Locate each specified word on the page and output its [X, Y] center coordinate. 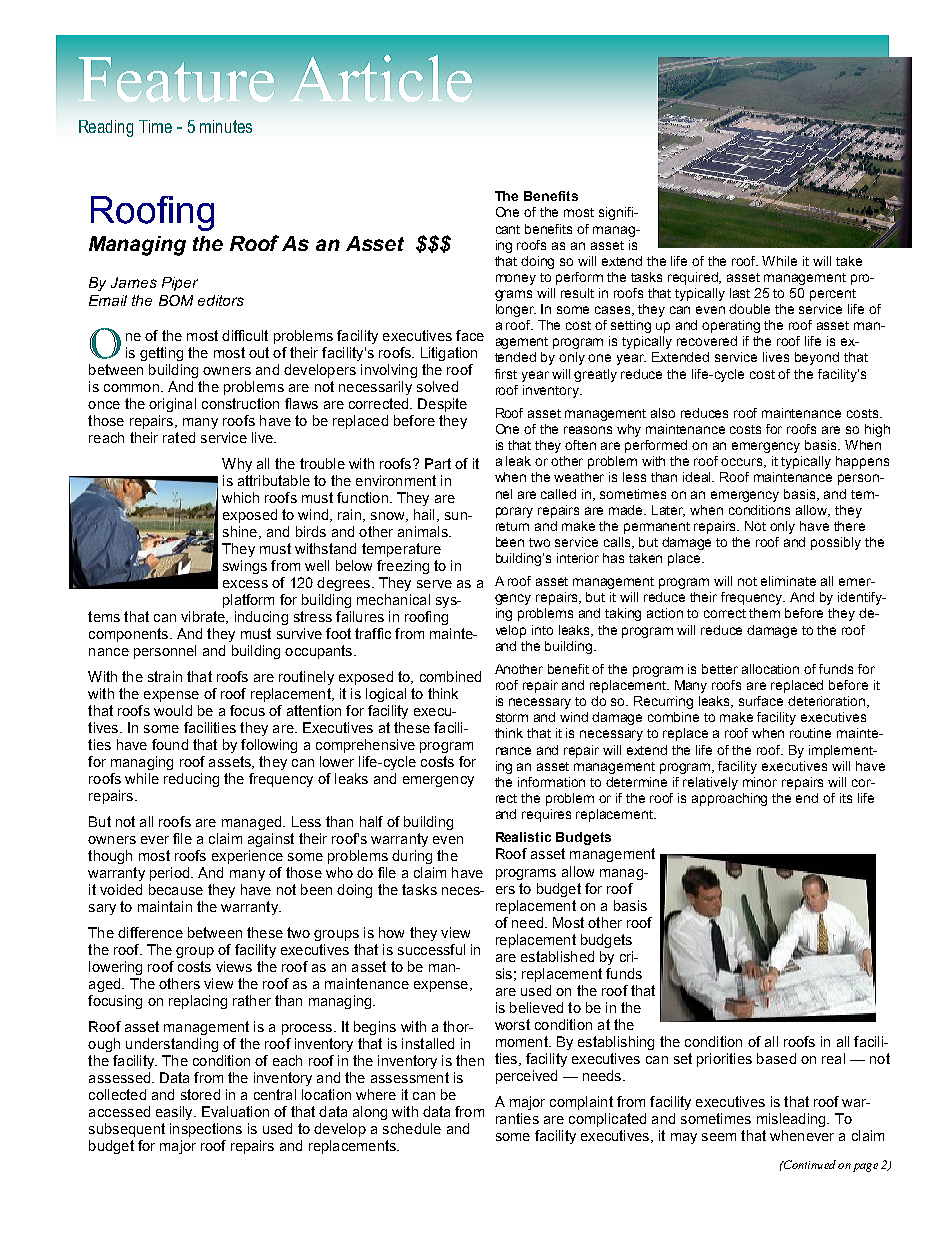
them [764, 613]
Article [381, 78]
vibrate [204, 617]
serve [434, 584]
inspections [206, 1130]
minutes [226, 126]
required [694, 278]
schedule [412, 1128]
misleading [792, 1120]
